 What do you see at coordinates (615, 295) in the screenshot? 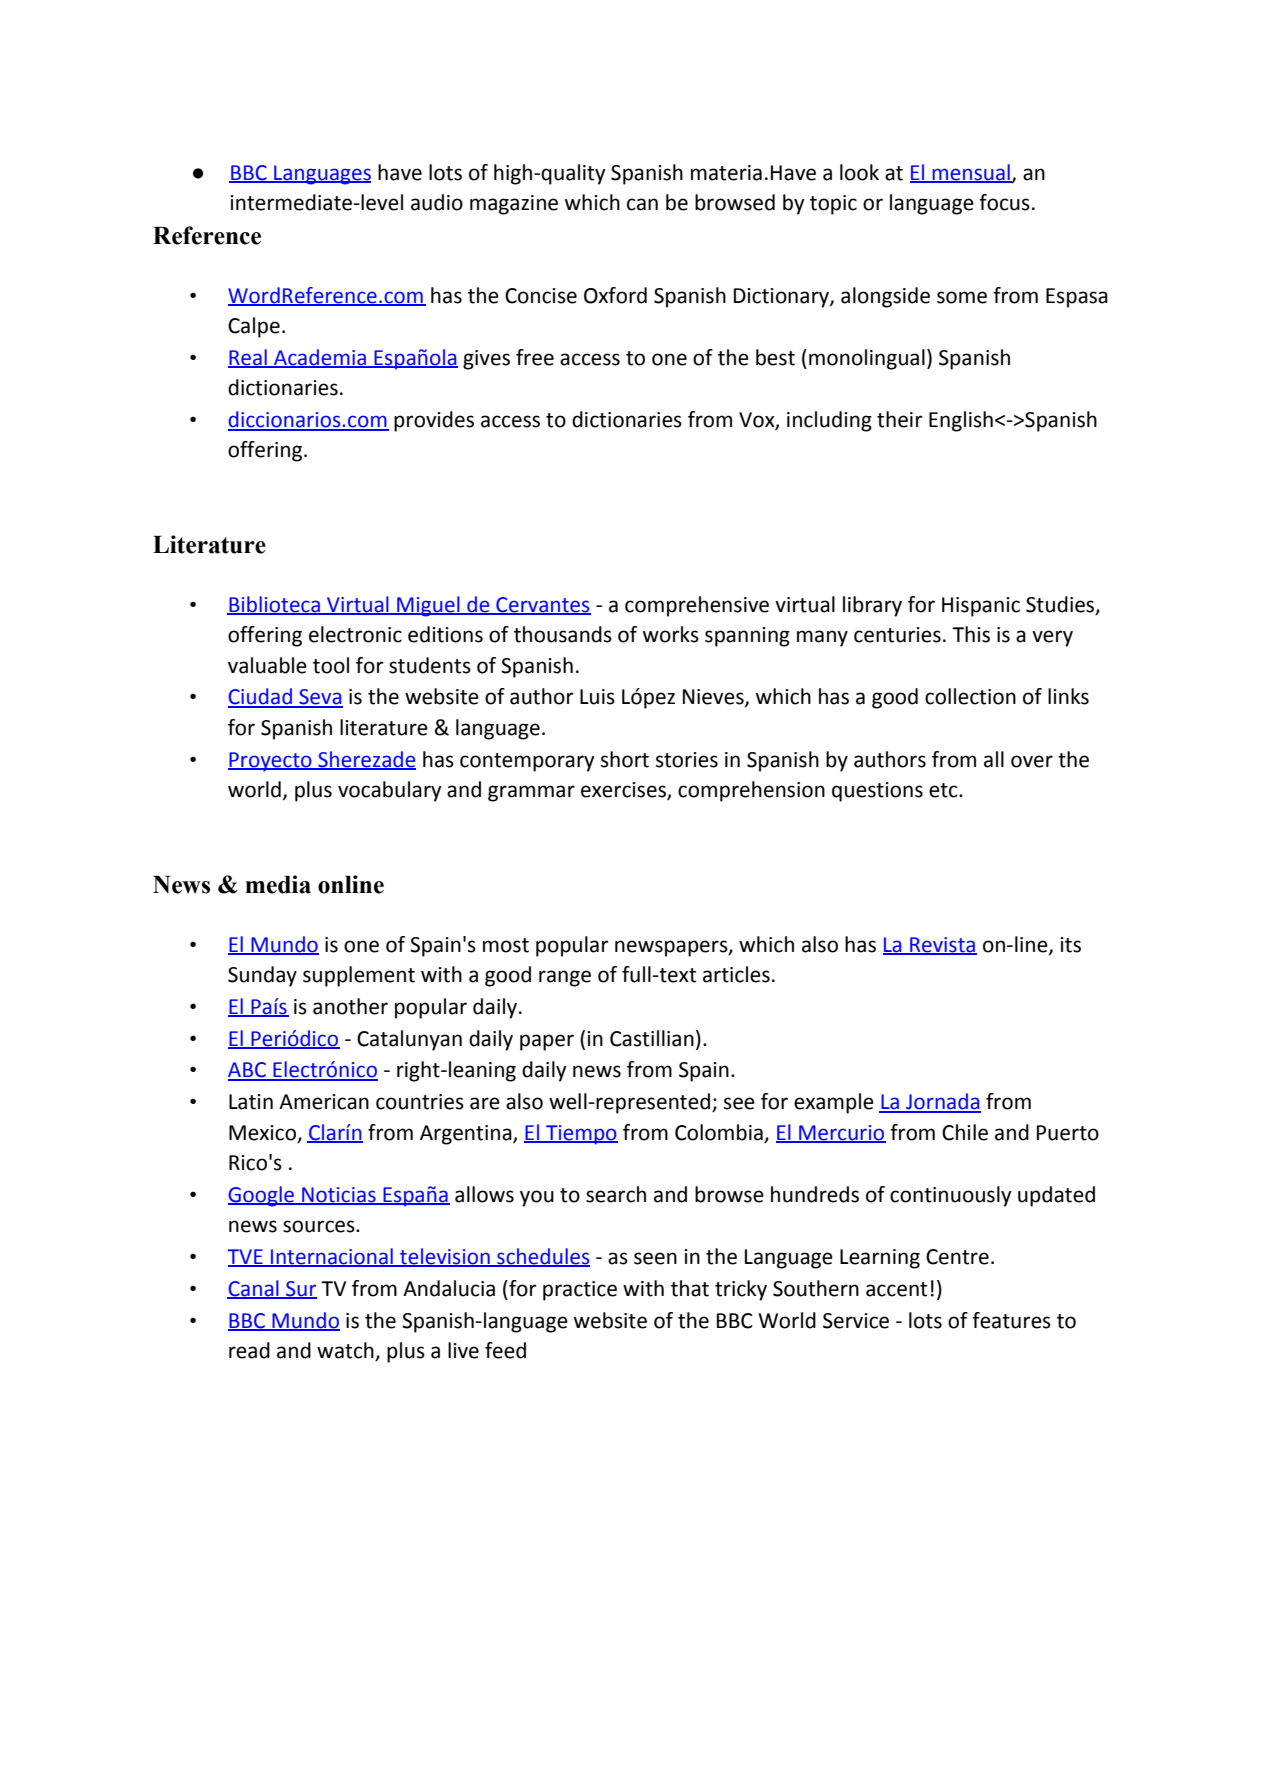
I see `Oxford` at bounding box center [615, 295].
